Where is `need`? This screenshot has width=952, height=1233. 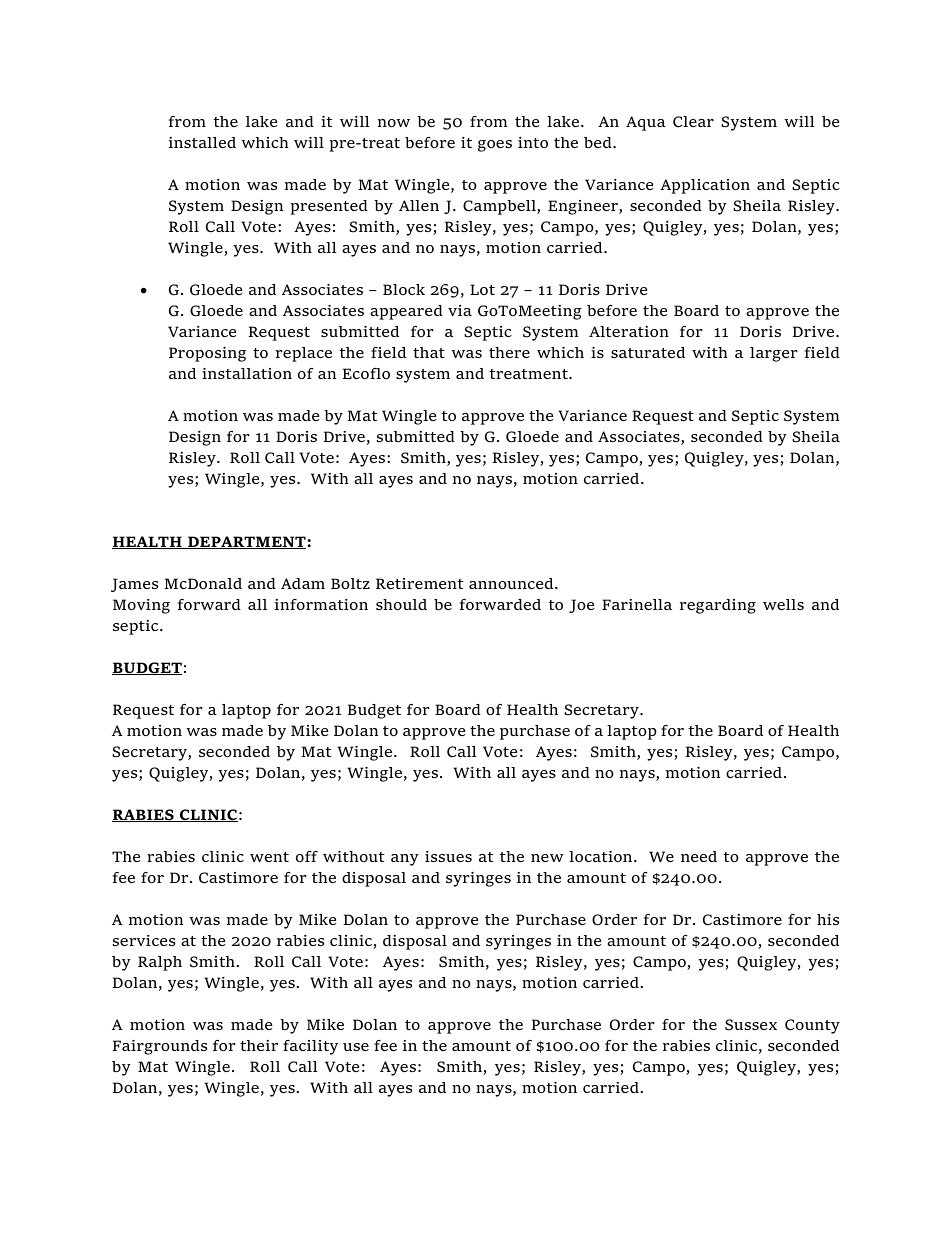
need is located at coordinates (699, 856).
